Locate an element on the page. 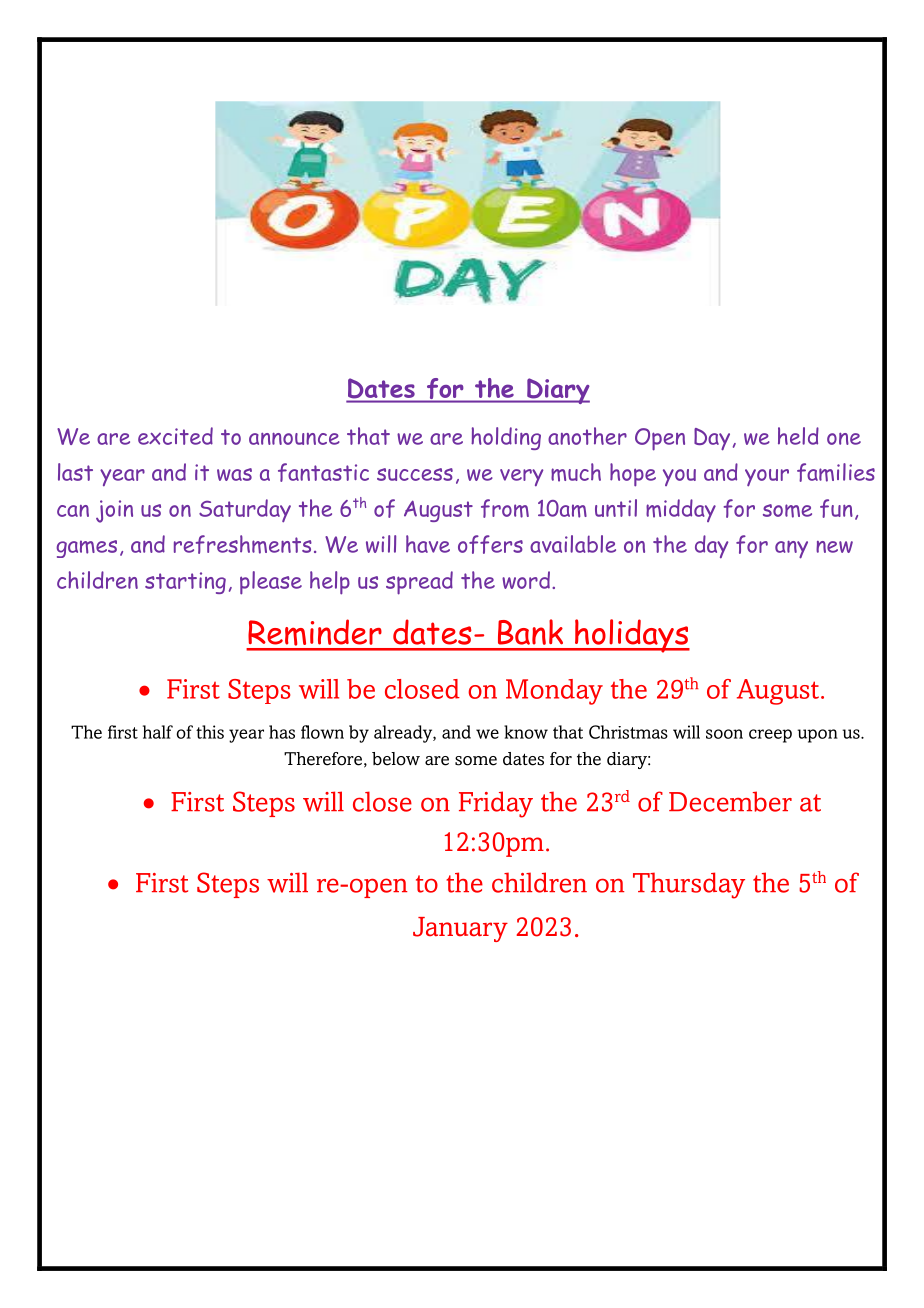 The width and height of the page is (924, 1308). this is located at coordinates (210, 732).
